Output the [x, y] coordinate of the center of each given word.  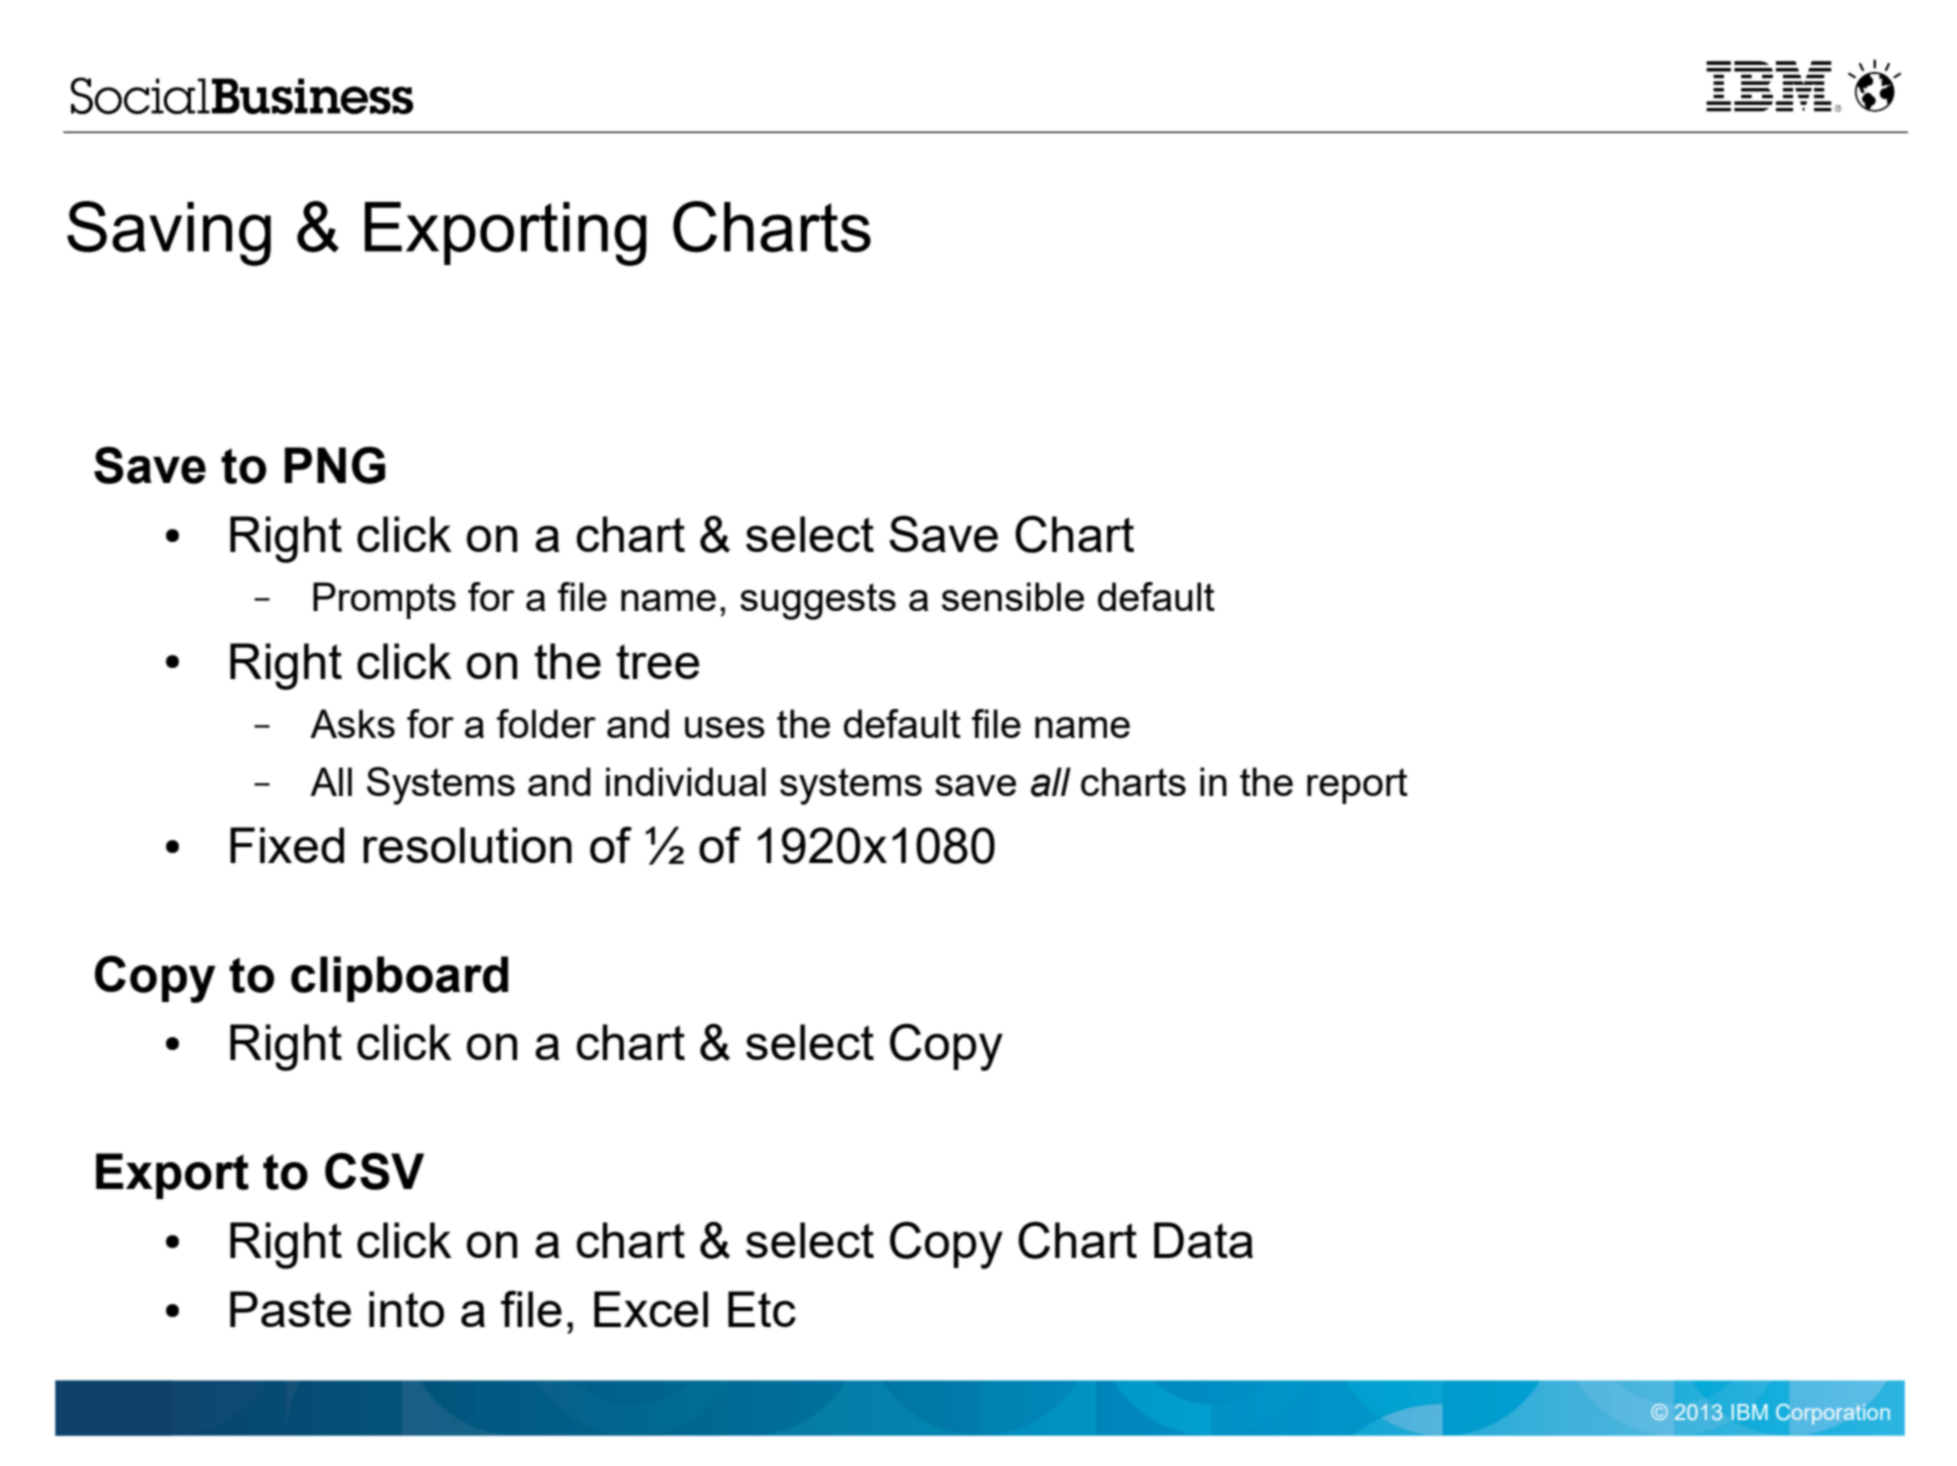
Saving [169, 233]
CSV [374, 1171]
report [1357, 786]
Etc [762, 1309]
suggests [818, 601]
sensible [1013, 596]
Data [1203, 1240]
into [406, 1309]
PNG [334, 465]
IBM [1750, 1412]
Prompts [384, 600]
